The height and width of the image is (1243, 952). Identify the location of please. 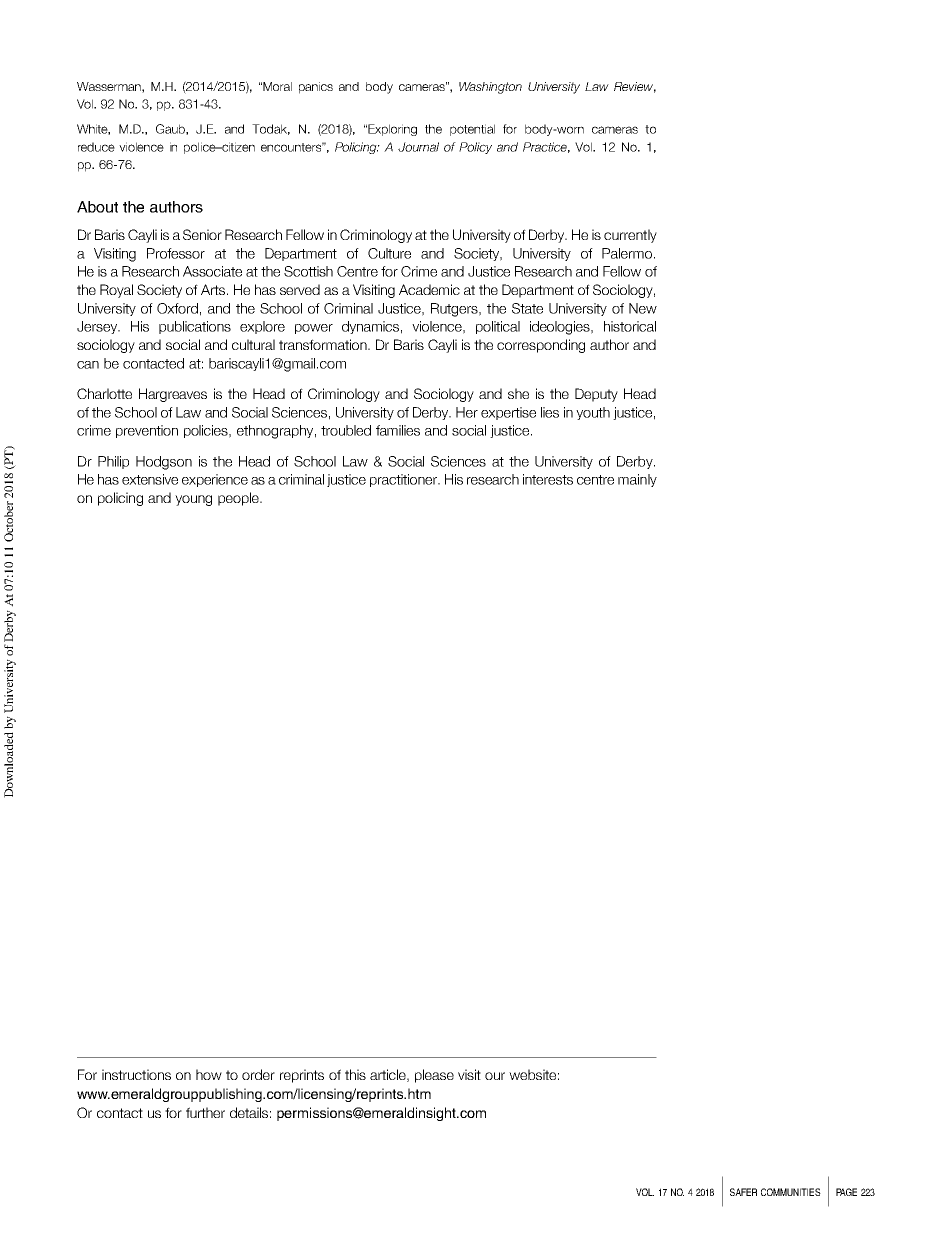
(434, 1076).
